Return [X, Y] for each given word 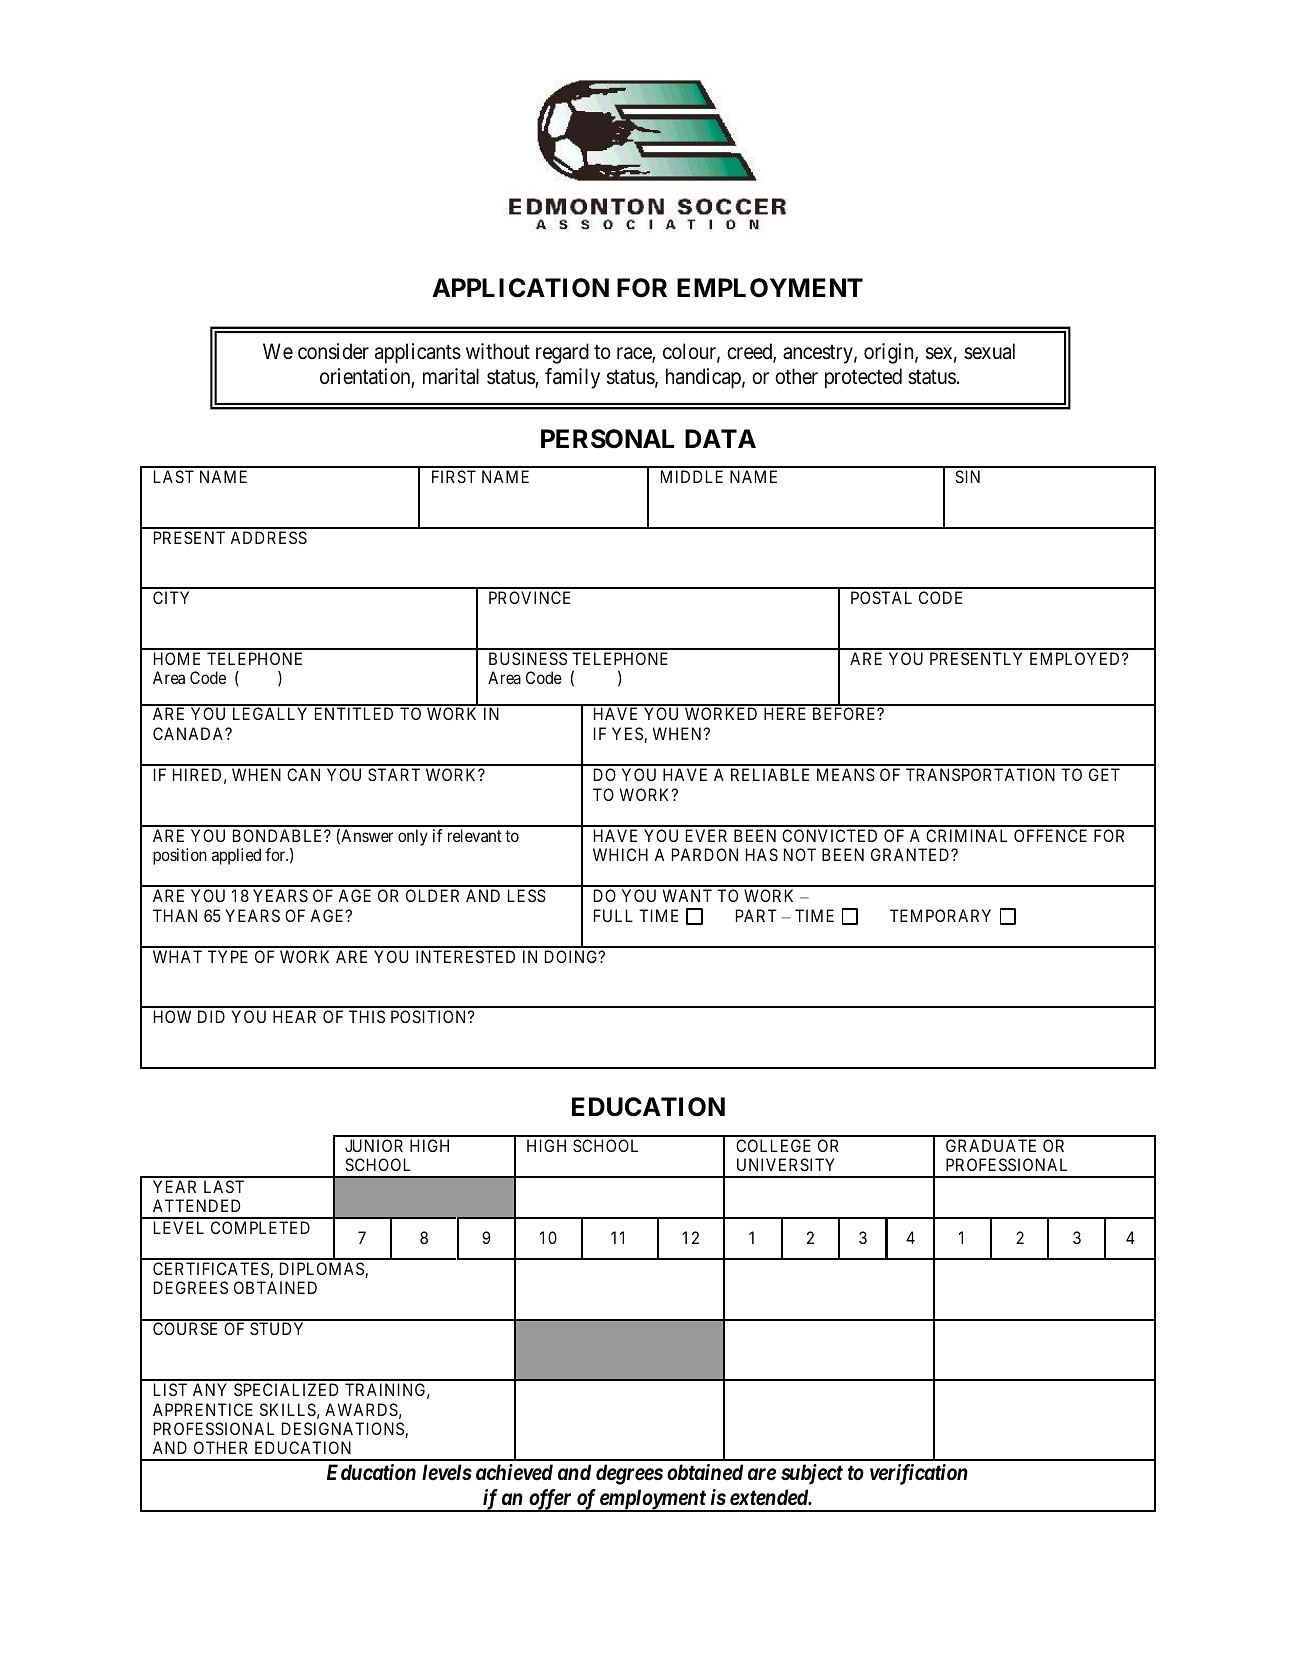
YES [628, 735]
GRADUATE [991, 1145]
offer [550, 1500]
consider [333, 351]
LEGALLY [270, 713]
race [635, 355]
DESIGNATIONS [344, 1430]
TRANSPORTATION [980, 774]
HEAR [294, 1016]
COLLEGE [773, 1145]
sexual [989, 351]
